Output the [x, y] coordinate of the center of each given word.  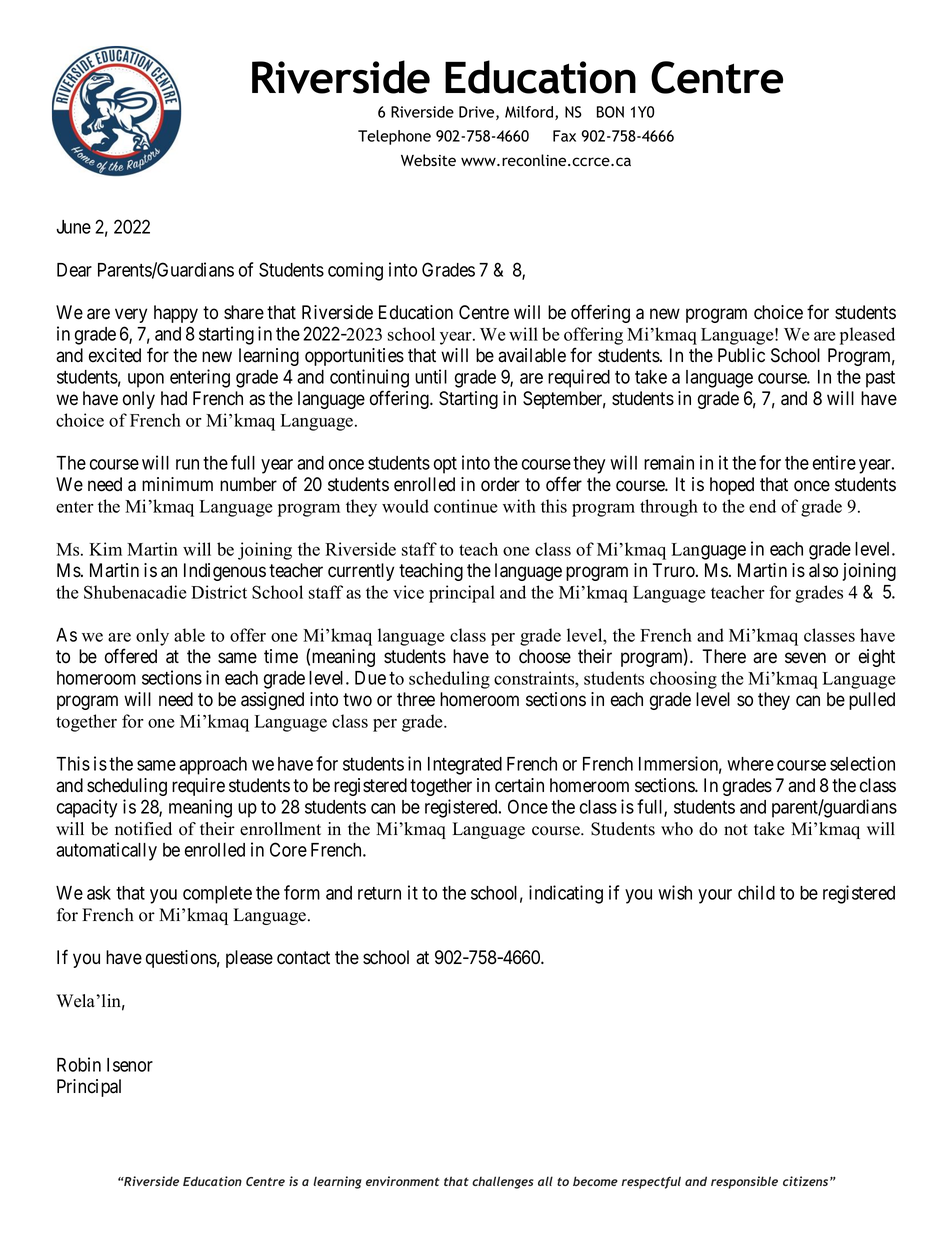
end [762, 506]
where [750, 764]
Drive [478, 113]
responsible [744, 1182]
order [500, 484]
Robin [79, 1064]
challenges [503, 1182]
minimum [177, 484]
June [73, 227]
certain [519, 785]
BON [610, 112]
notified [143, 829]
